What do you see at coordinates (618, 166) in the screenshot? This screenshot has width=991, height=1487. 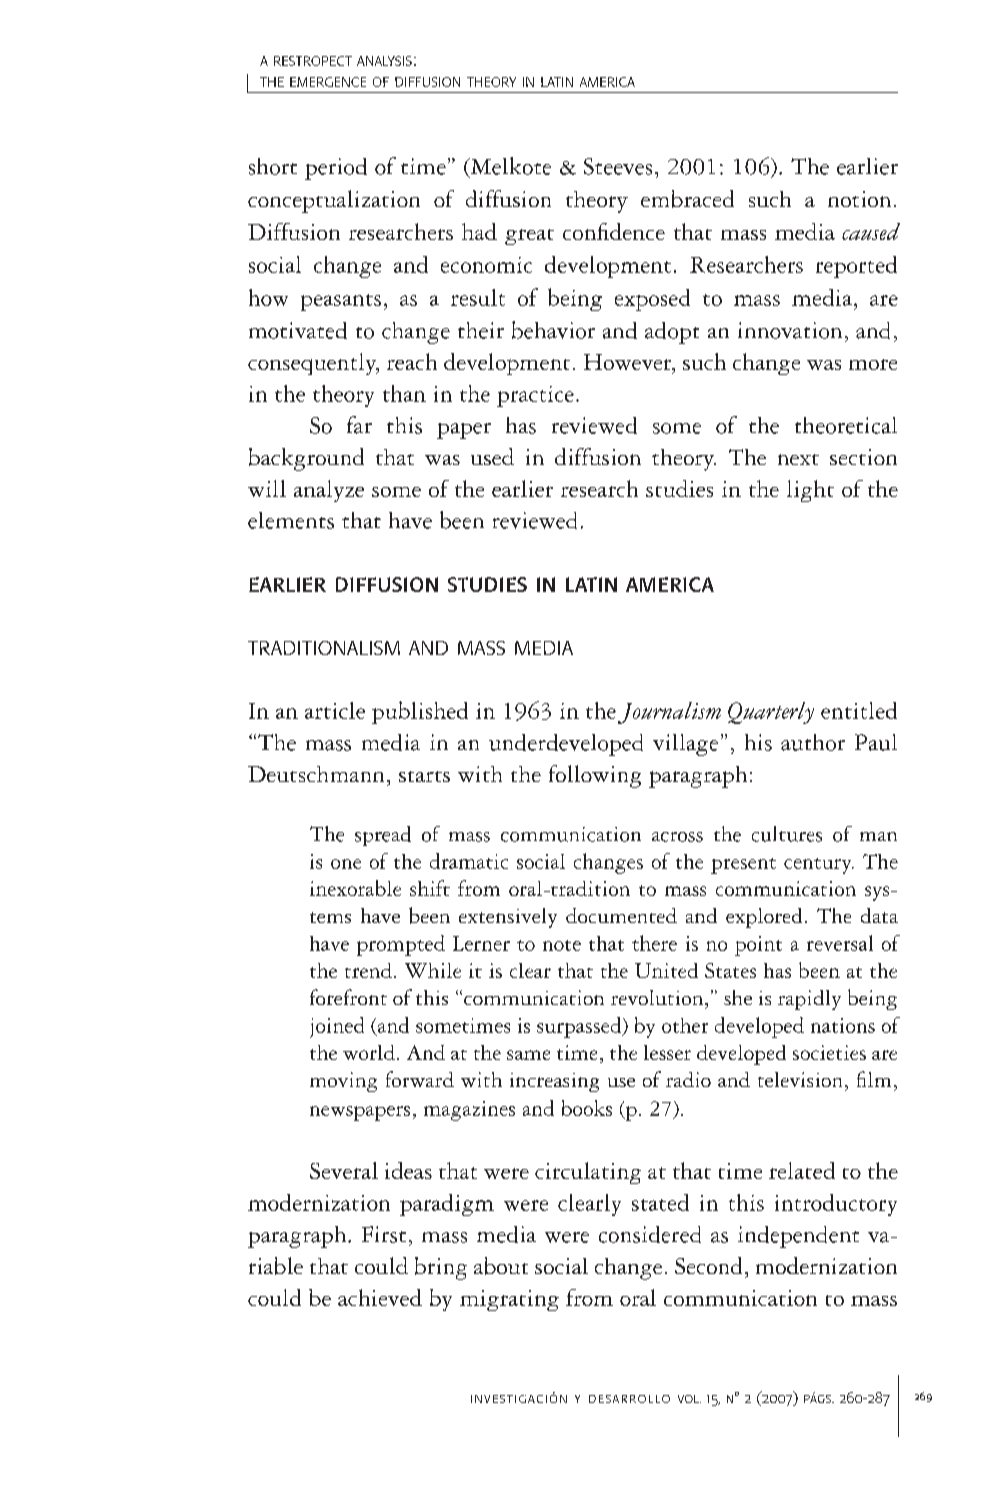 I see `Steeves` at bounding box center [618, 166].
